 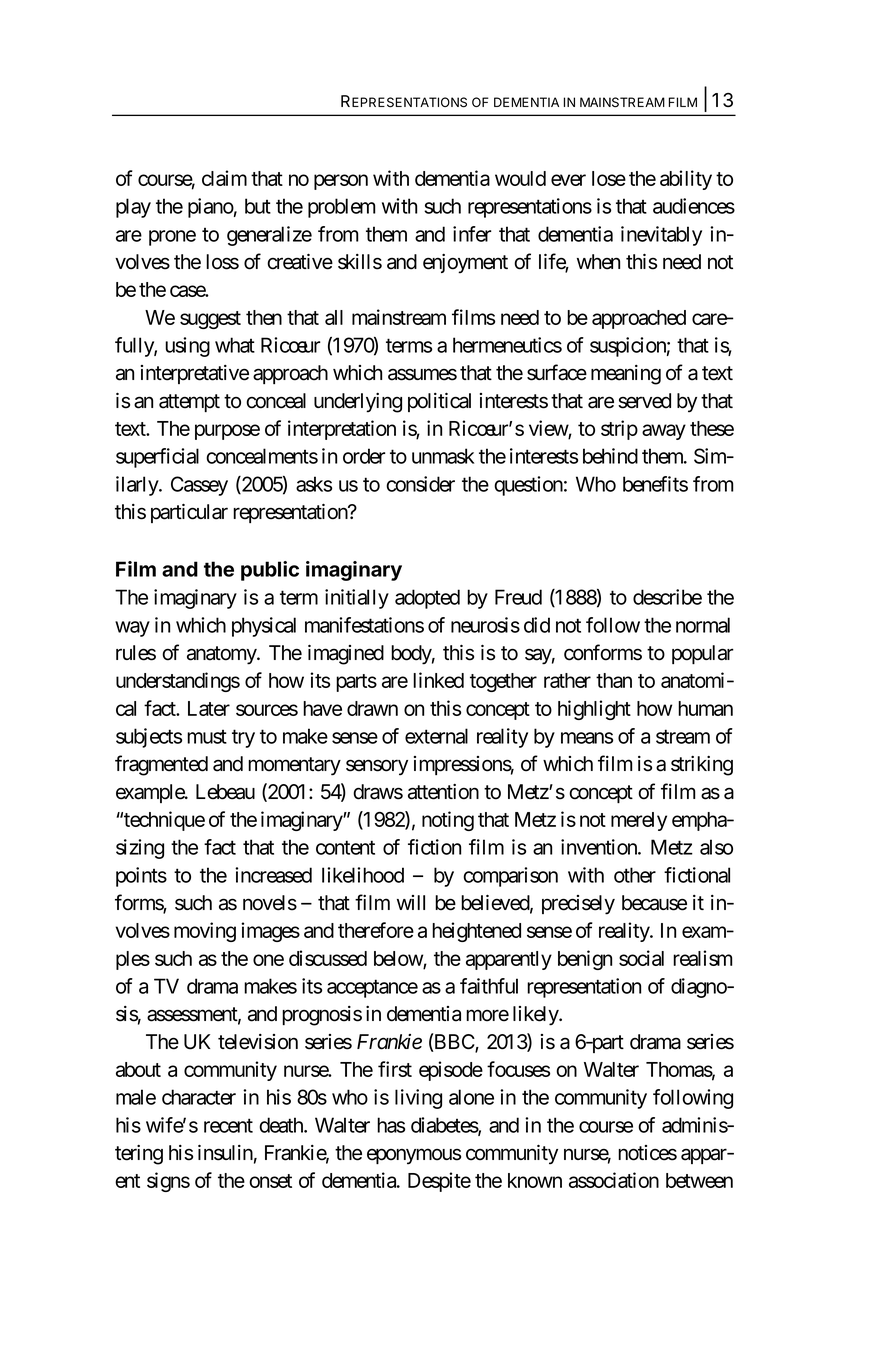 I want to click on linked, so click(x=438, y=680).
